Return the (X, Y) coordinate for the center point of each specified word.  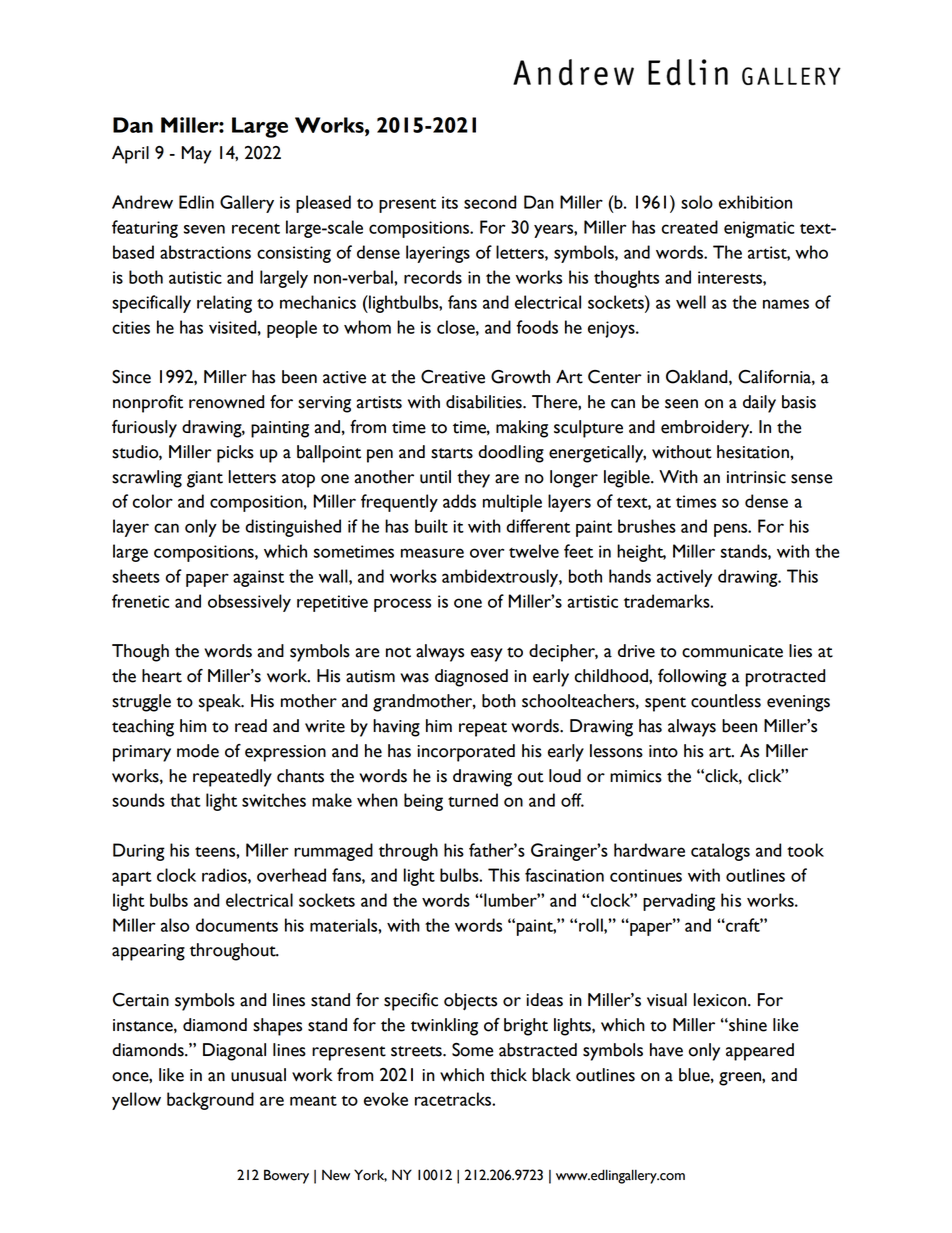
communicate (732, 651)
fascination (564, 875)
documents (237, 925)
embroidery (706, 429)
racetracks (454, 1099)
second (490, 202)
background (210, 1101)
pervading (679, 902)
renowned (226, 402)
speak (221, 703)
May (196, 155)
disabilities (485, 402)
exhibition (755, 202)
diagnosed (471, 678)
